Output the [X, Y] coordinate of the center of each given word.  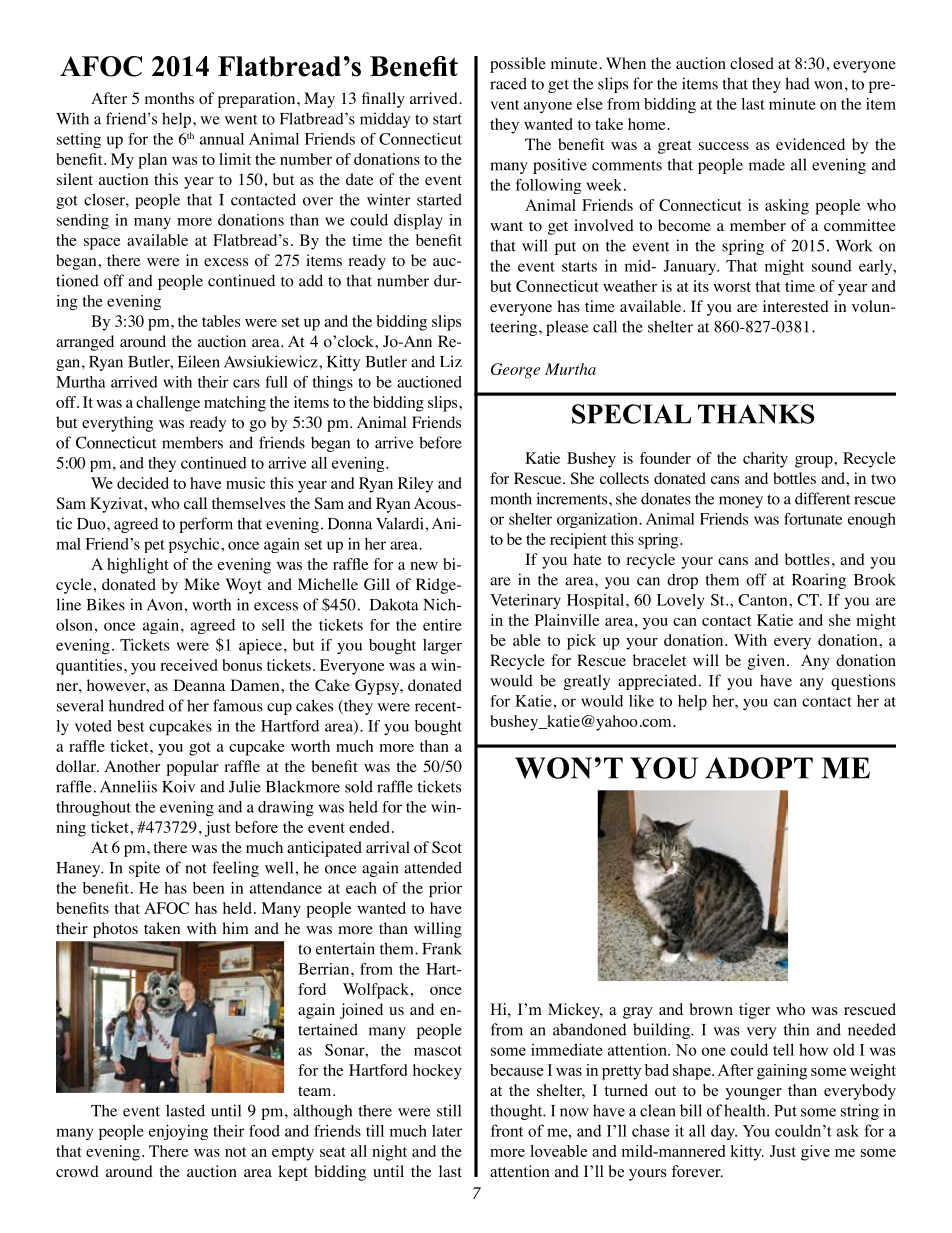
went [241, 119]
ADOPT [759, 768]
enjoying [178, 1132]
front [507, 1130]
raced [508, 83]
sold [359, 786]
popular [192, 768]
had [797, 83]
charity [765, 460]
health [746, 1110]
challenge [168, 404]
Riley [415, 485]
